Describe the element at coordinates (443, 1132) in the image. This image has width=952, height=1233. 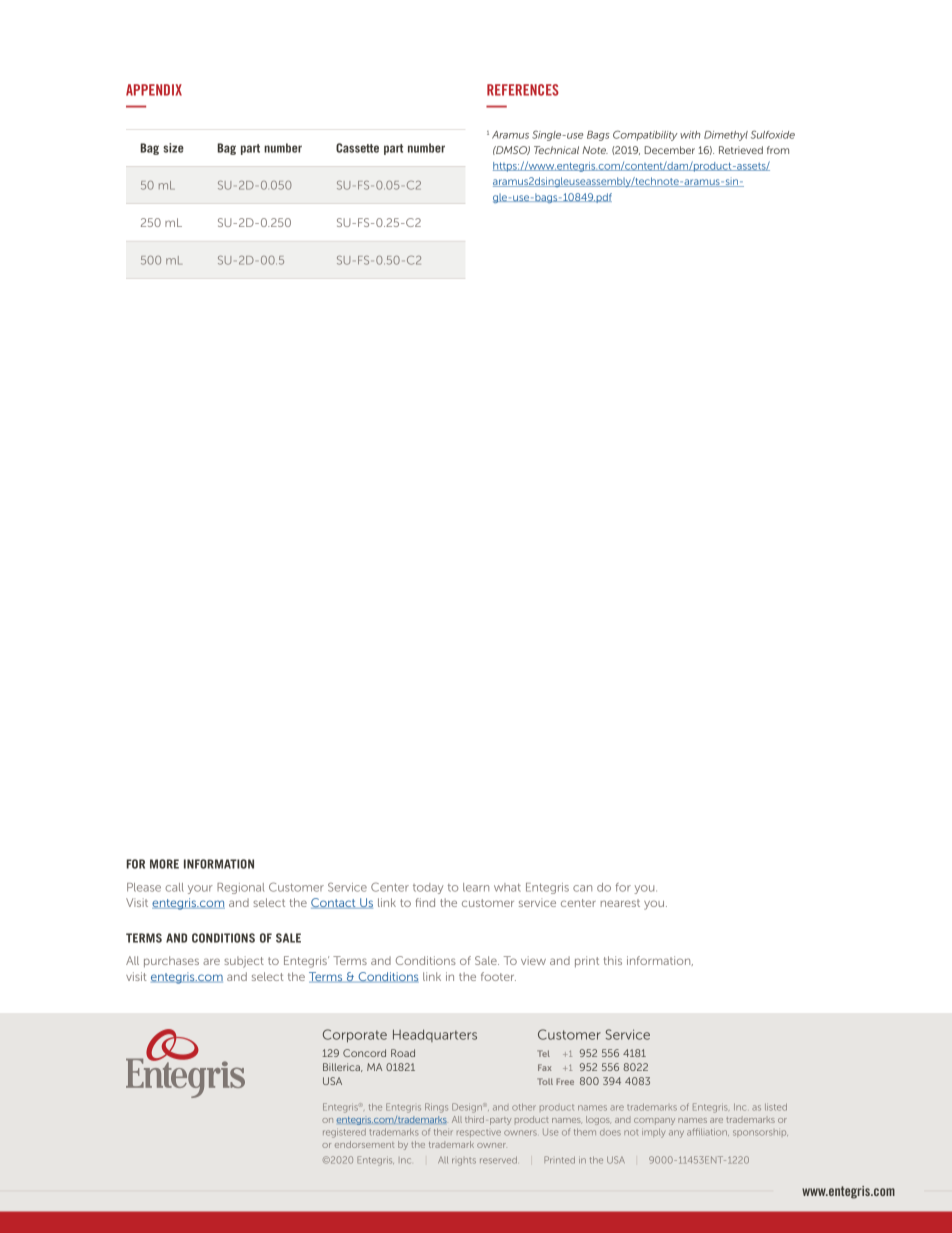
I see `their` at that location.
